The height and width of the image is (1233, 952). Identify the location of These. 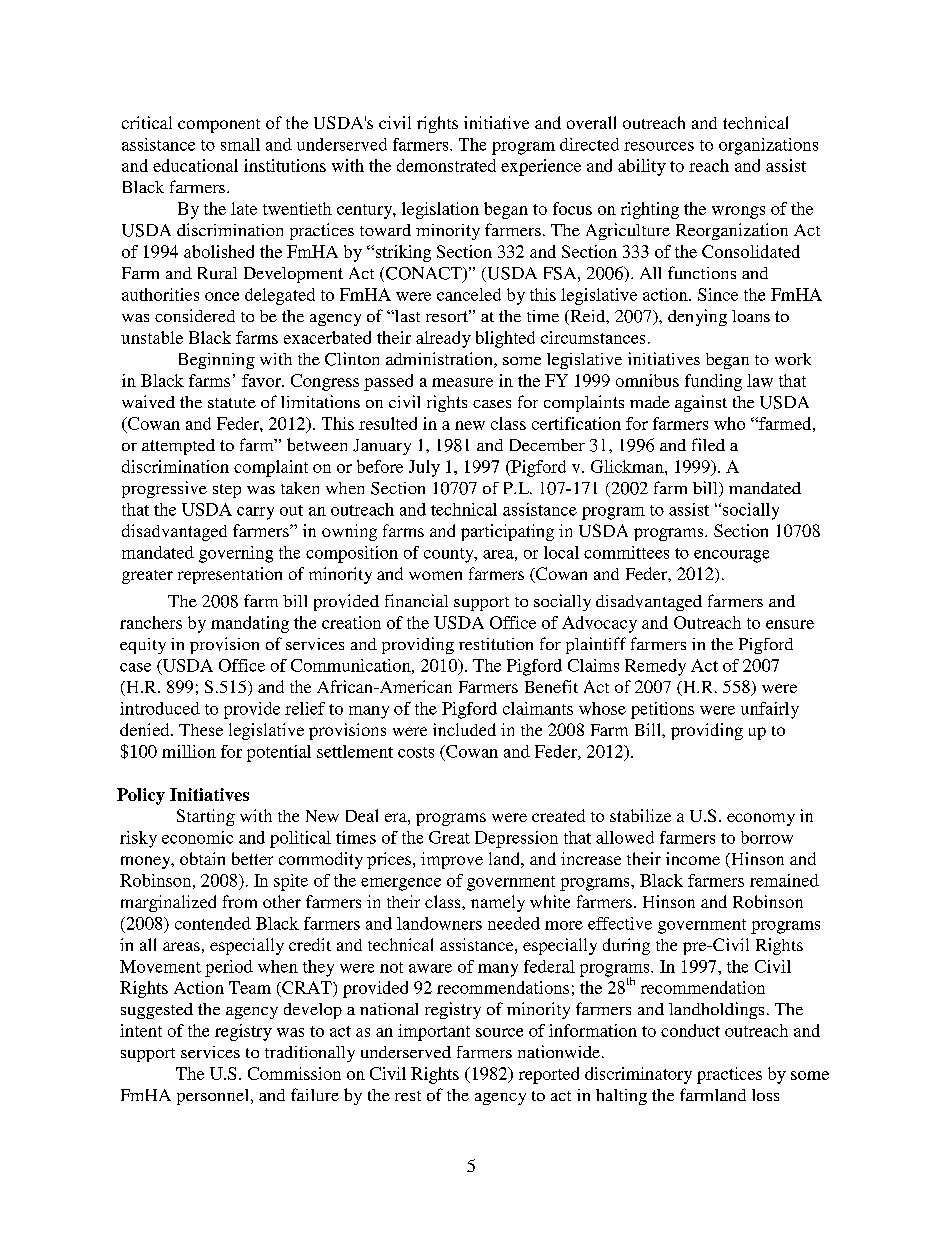
(201, 730).
